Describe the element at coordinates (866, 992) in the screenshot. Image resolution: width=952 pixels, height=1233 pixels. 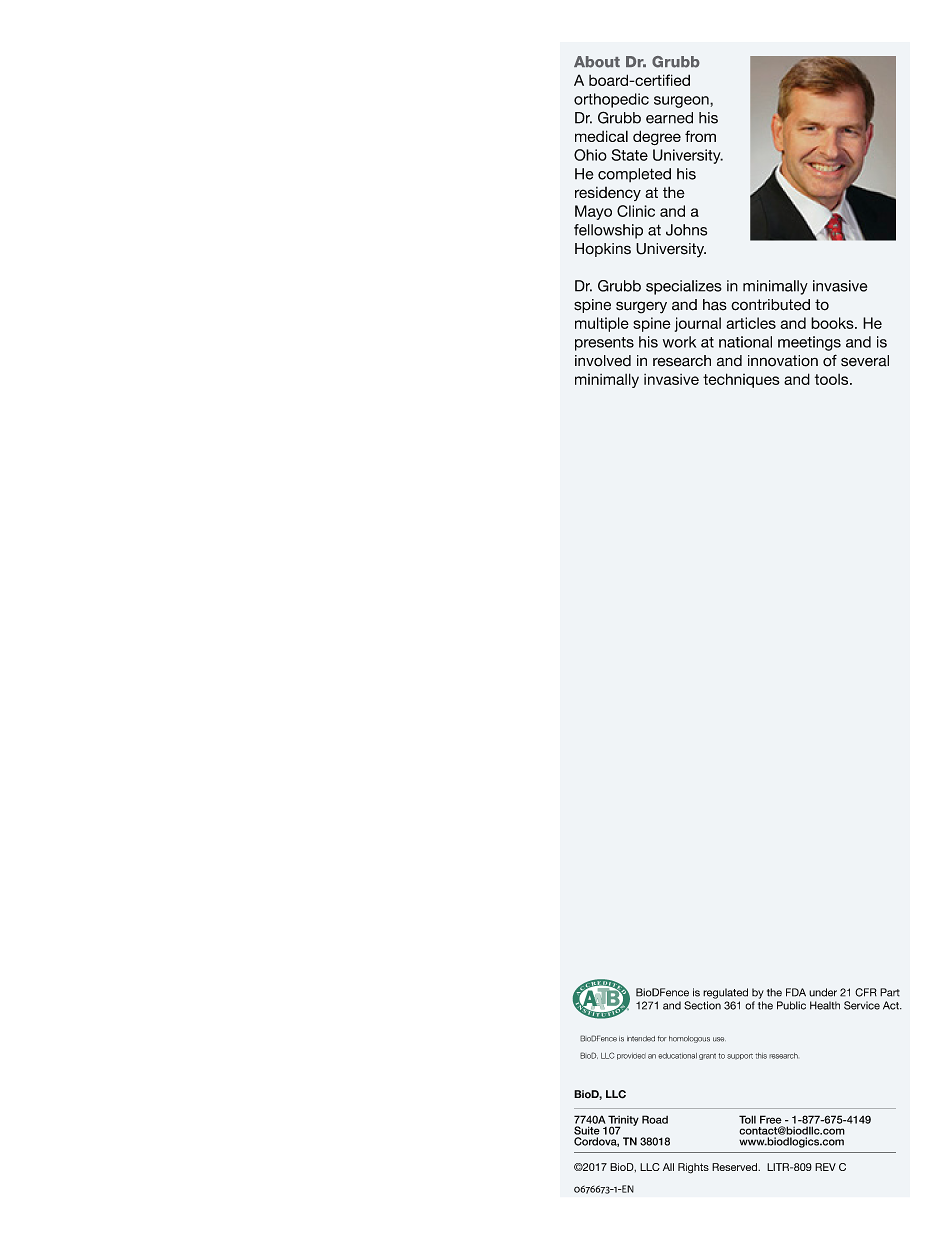
I see `CFR` at that location.
